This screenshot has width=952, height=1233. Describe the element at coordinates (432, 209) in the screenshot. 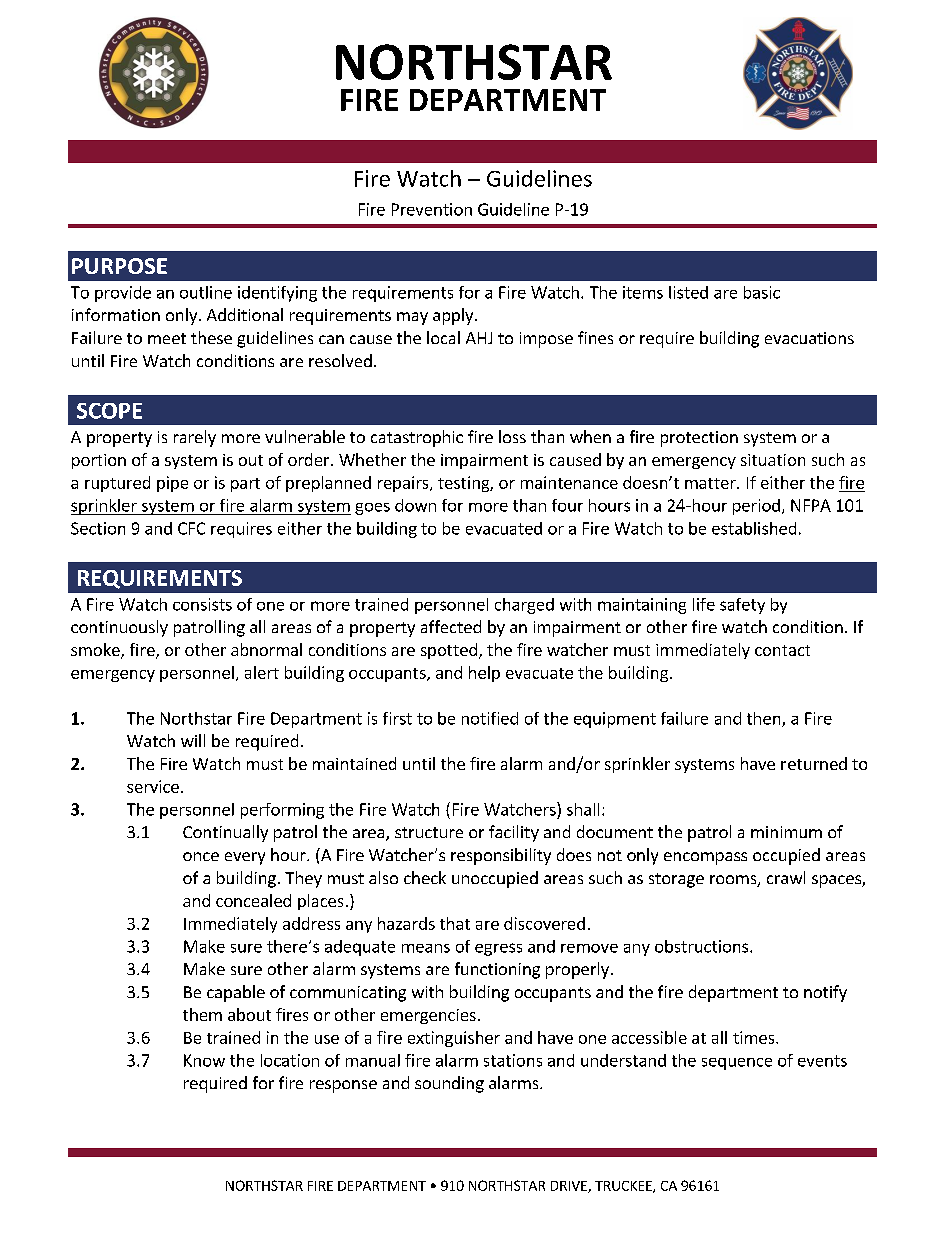

I see `Prevention` at that location.
